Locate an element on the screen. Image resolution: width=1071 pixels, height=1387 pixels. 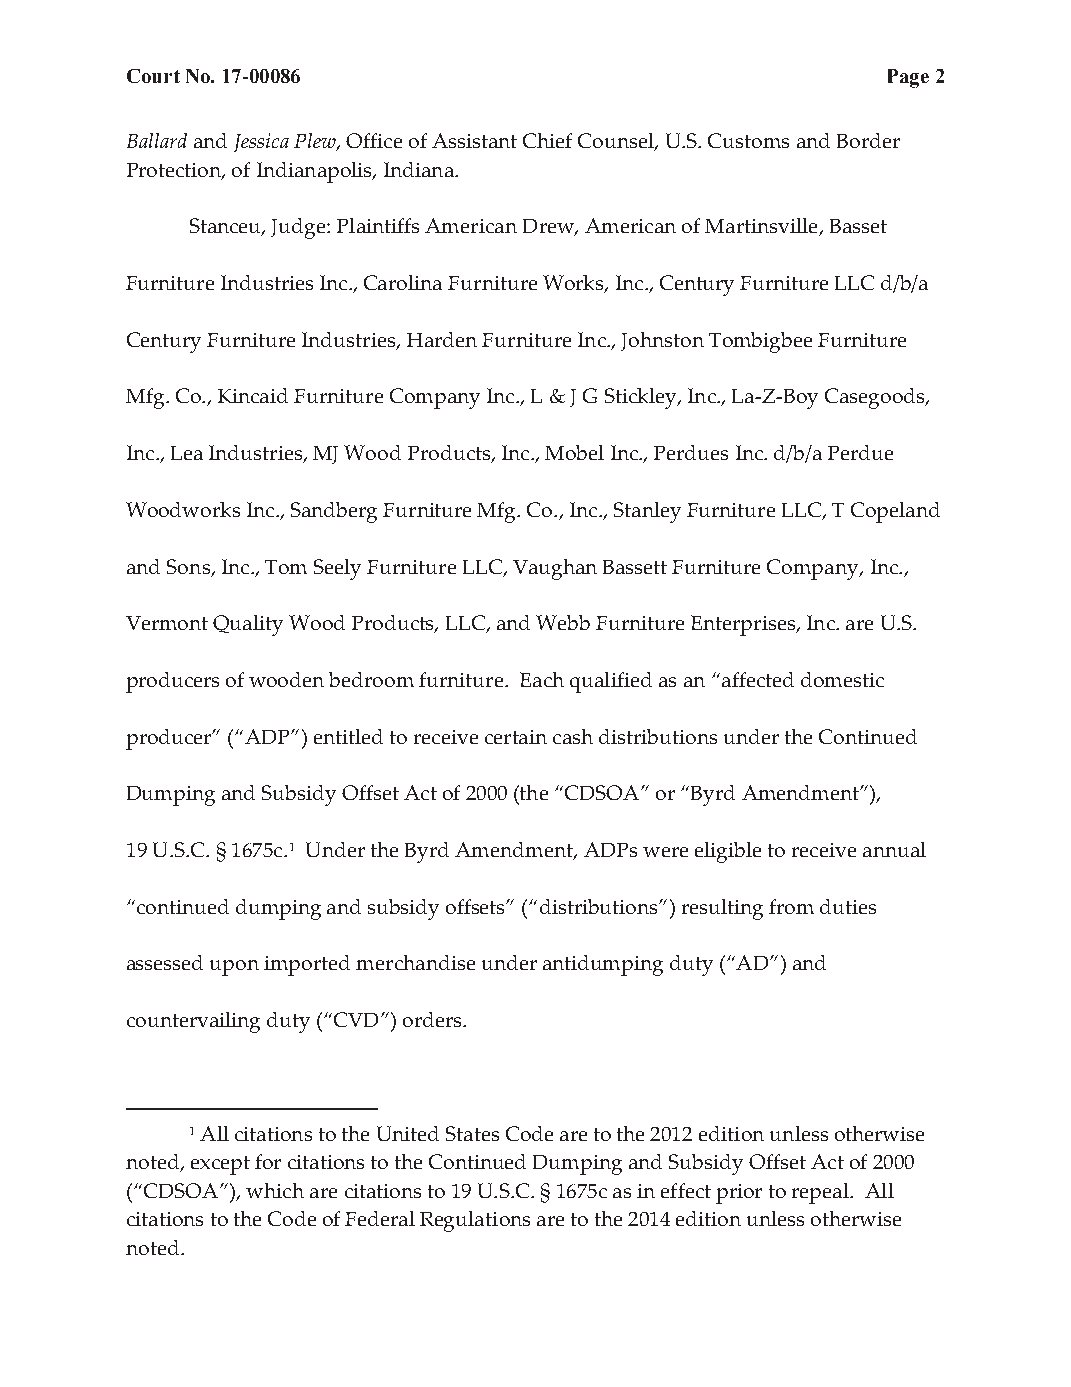
upon is located at coordinates (234, 968).
